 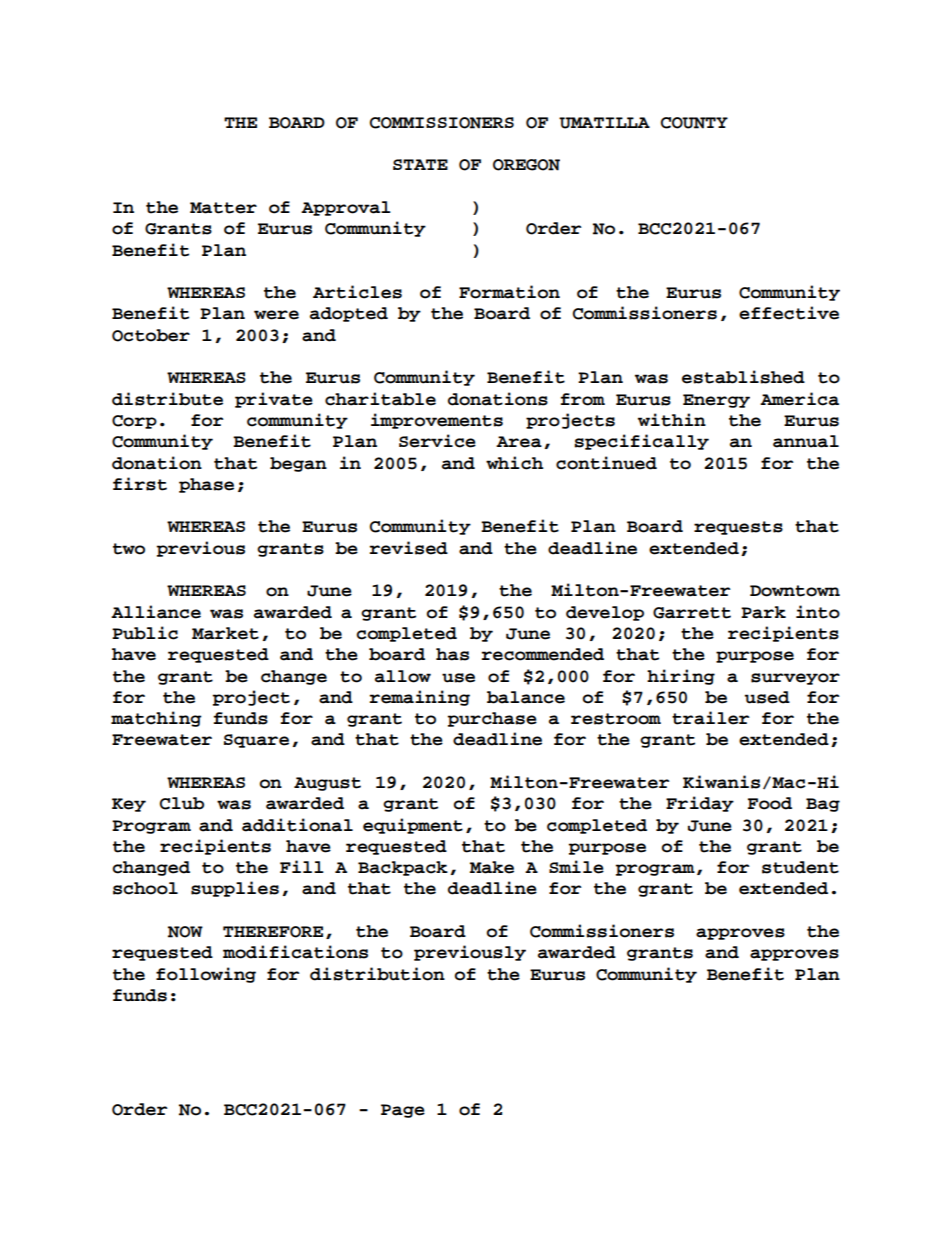 What do you see at coordinates (206, 975) in the image?
I see `following` at bounding box center [206, 975].
